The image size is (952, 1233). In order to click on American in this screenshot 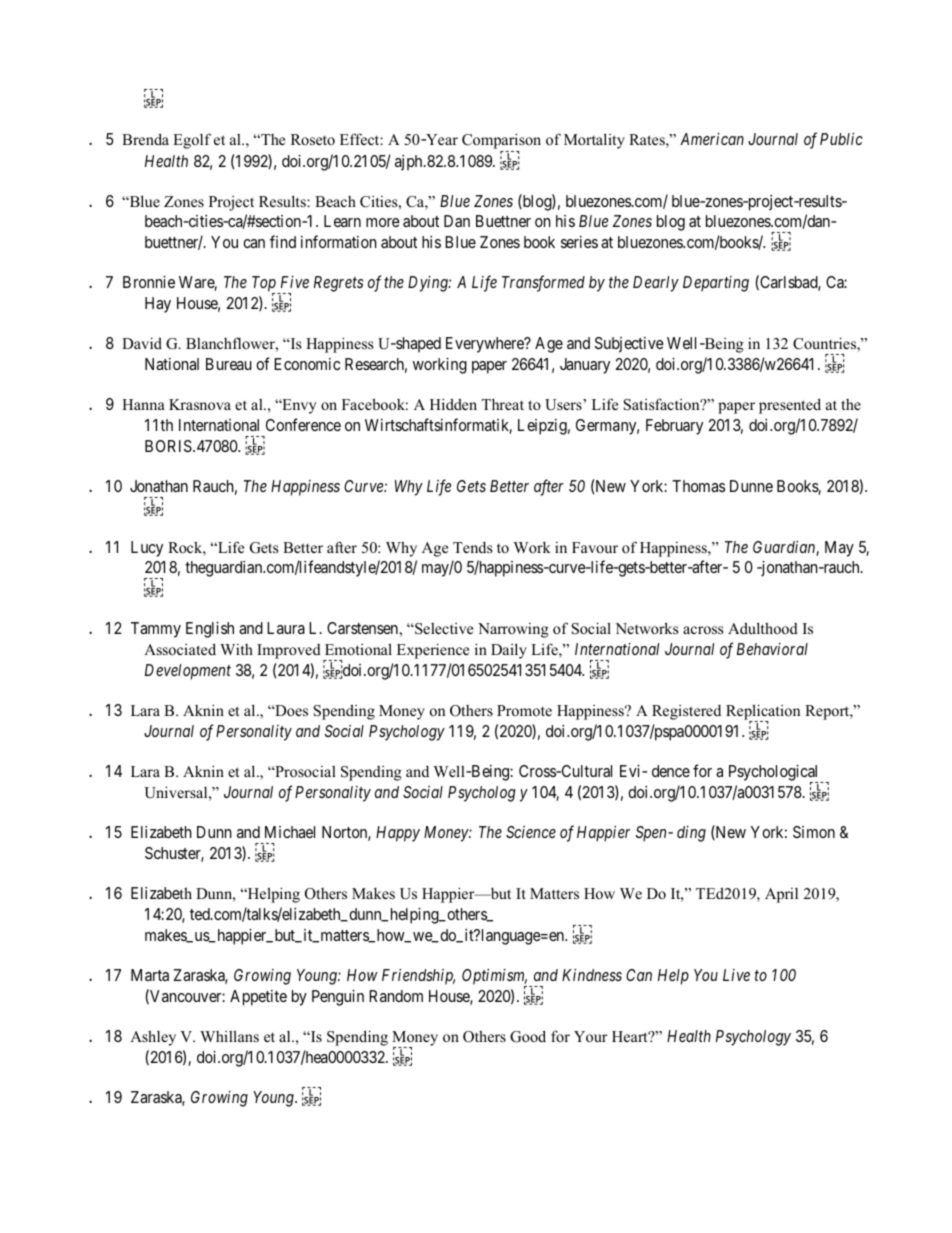, I will do `click(712, 139)`.
